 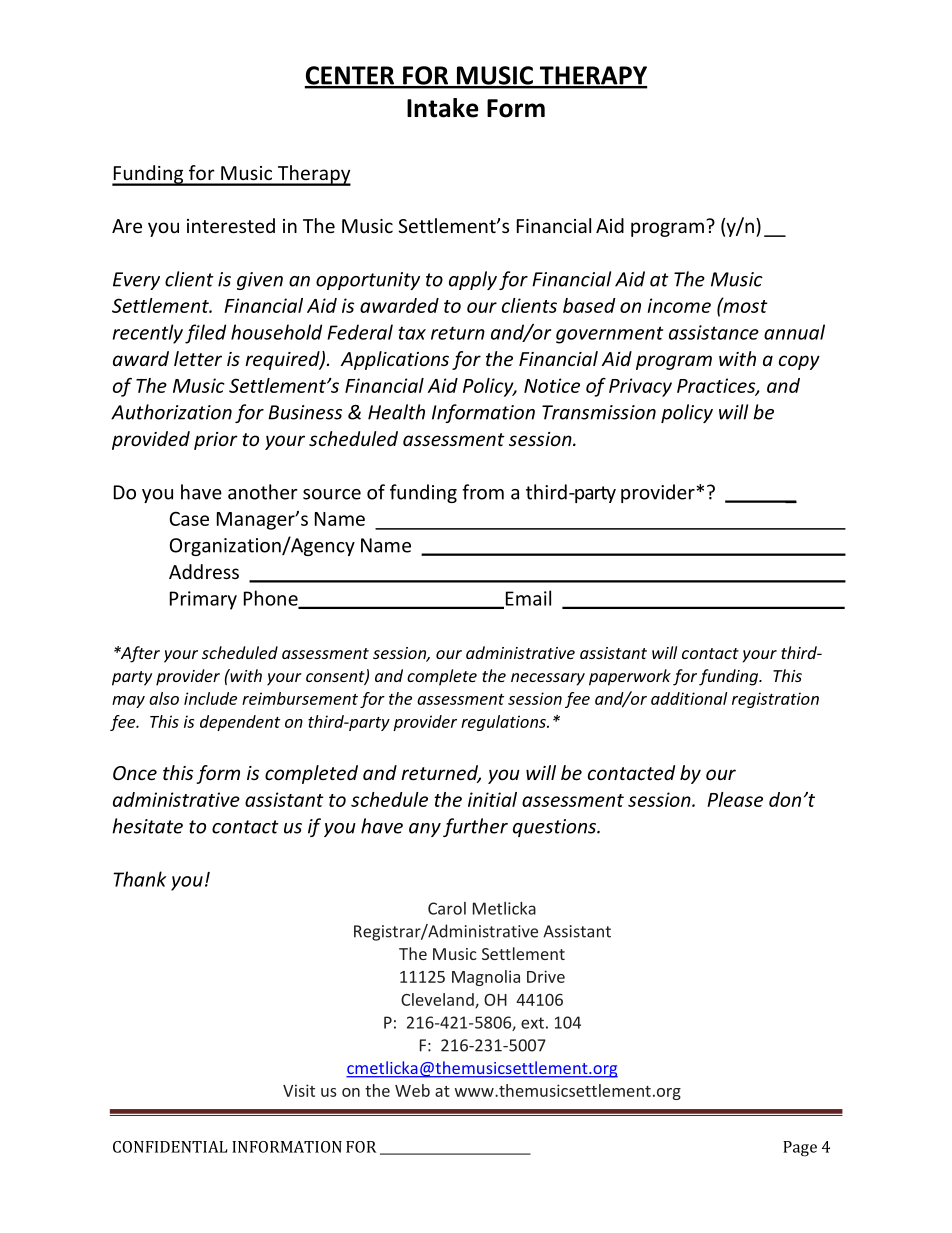 What do you see at coordinates (299, 1090) in the document?
I see `Visit` at bounding box center [299, 1090].
